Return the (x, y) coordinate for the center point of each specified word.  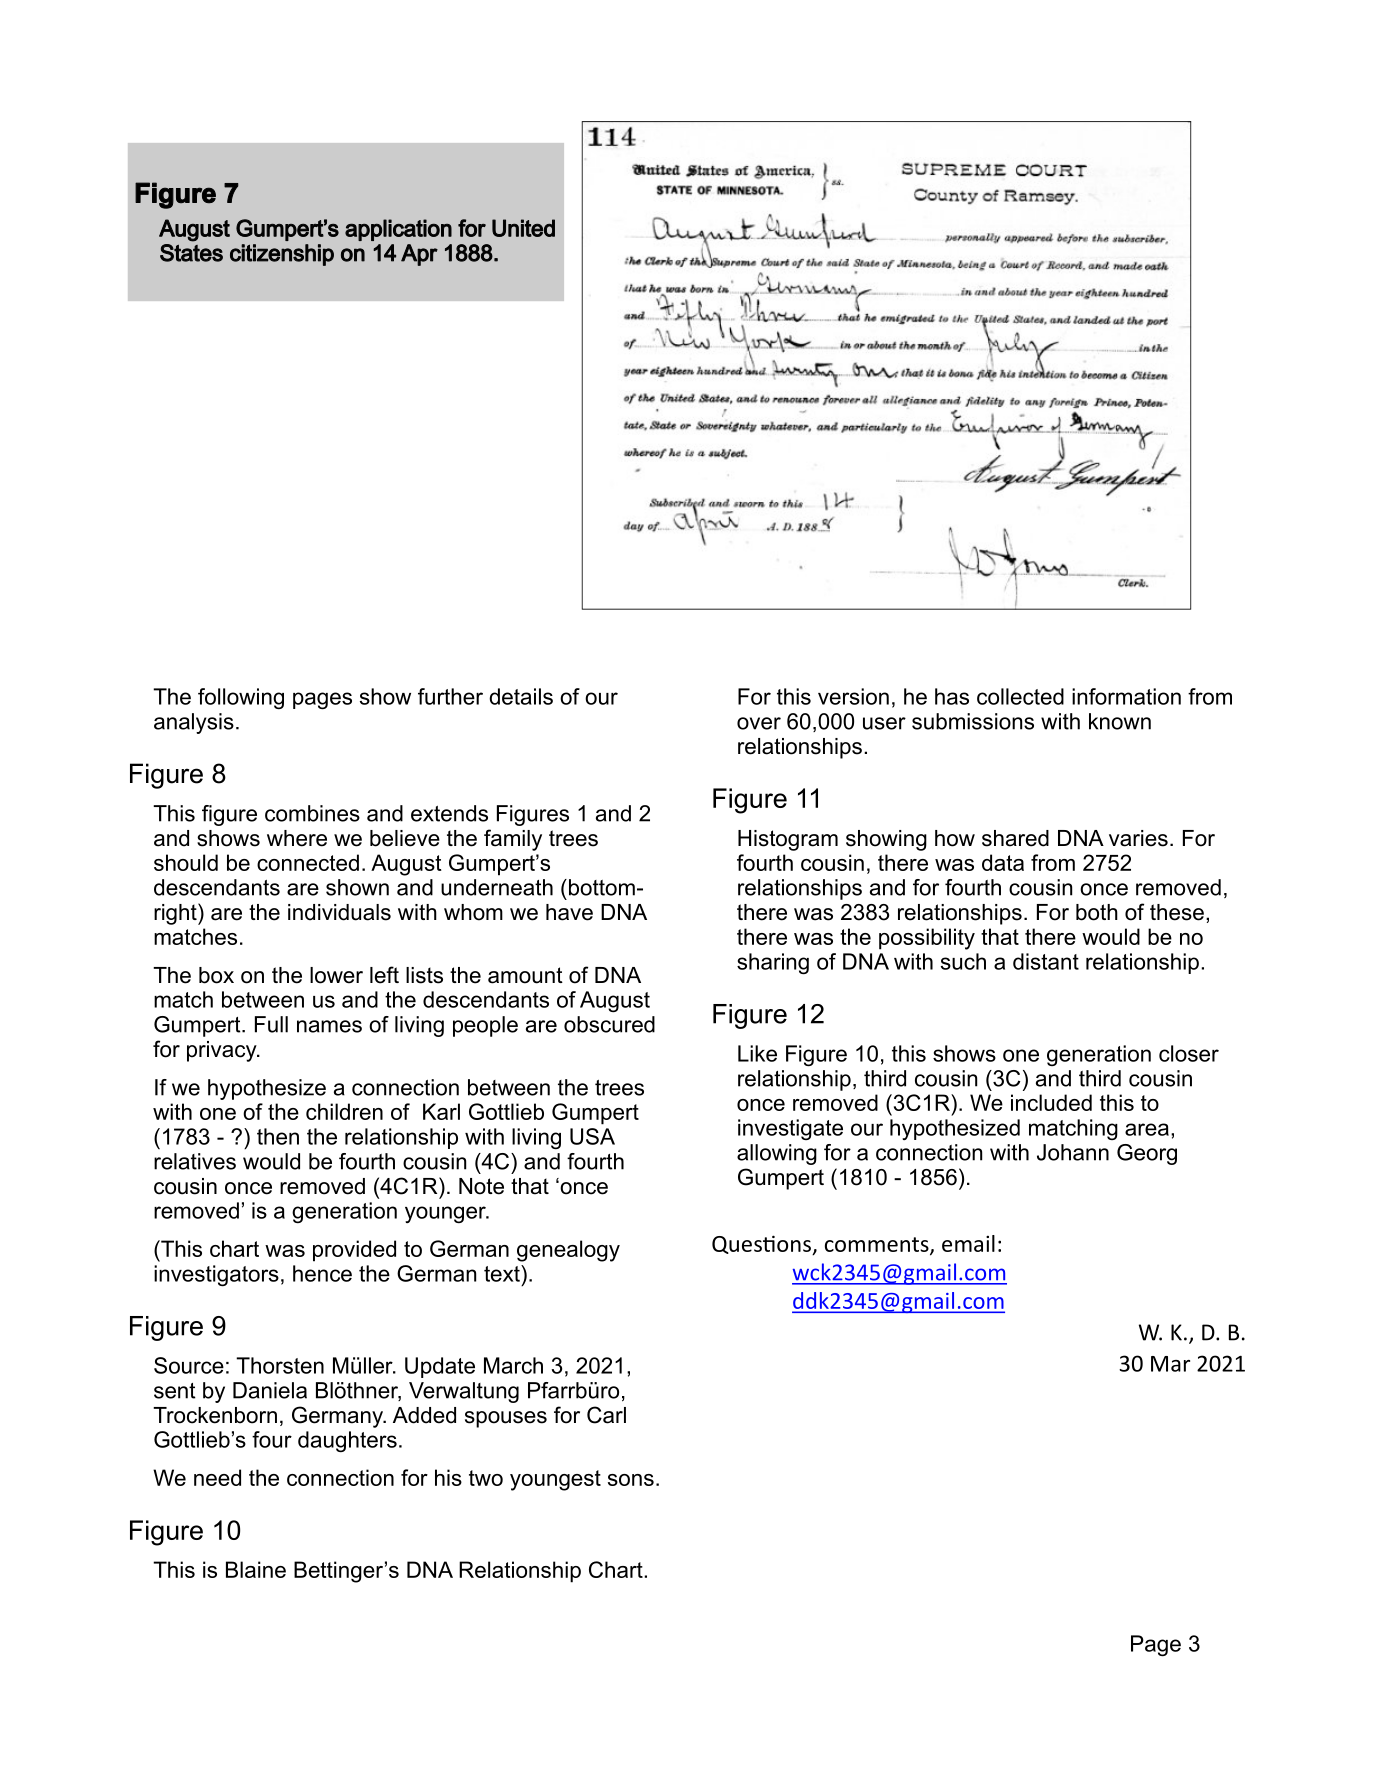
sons (631, 1480)
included (1051, 1102)
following (241, 698)
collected (1020, 696)
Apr (419, 255)
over (759, 723)
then (278, 1136)
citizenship (282, 255)
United (523, 228)
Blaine (256, 1569)
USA (592, 1136)
